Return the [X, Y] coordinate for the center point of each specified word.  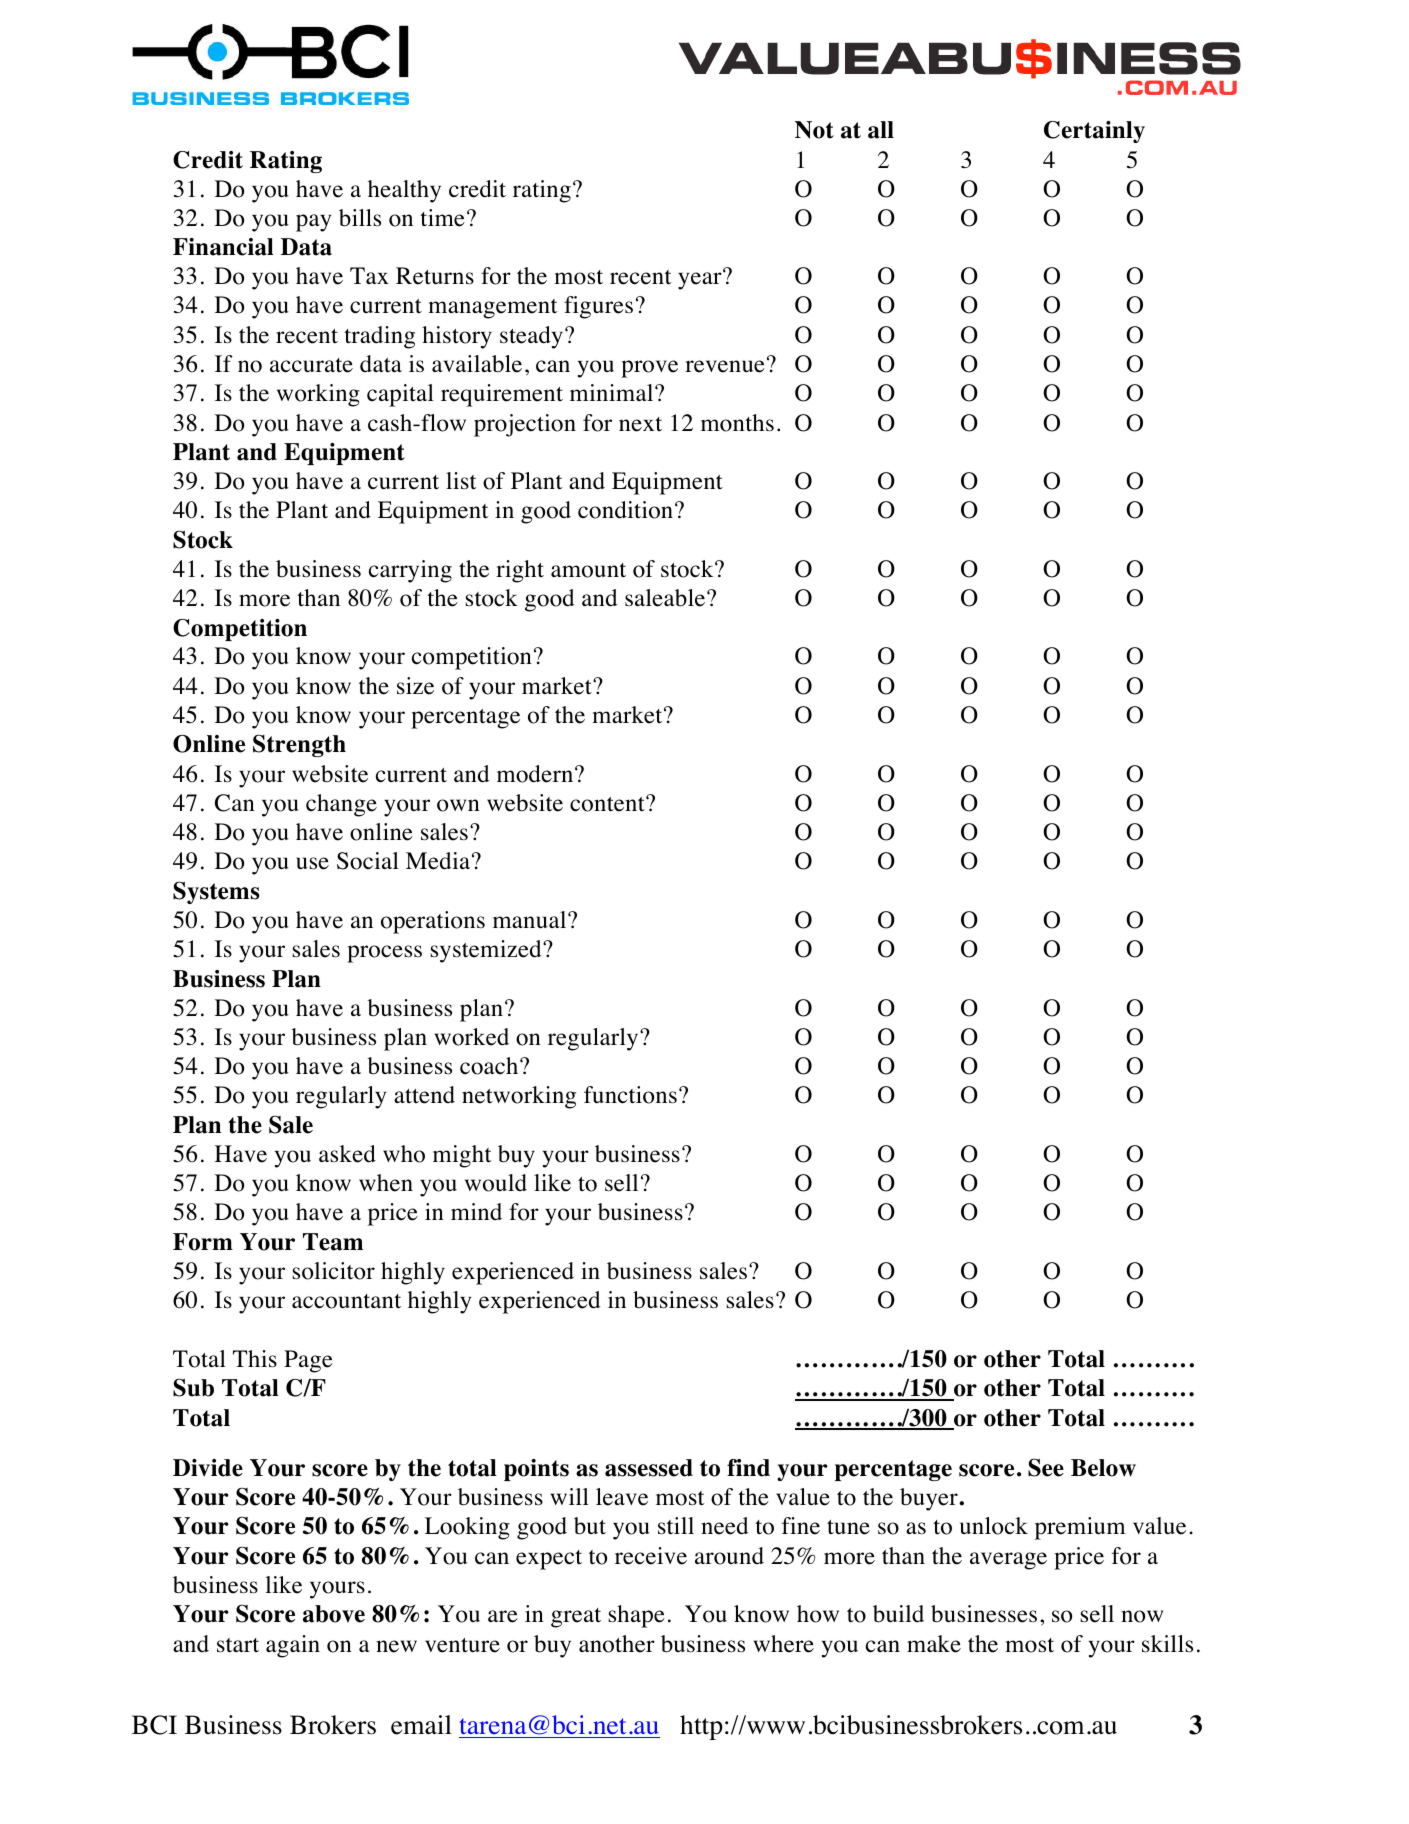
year [701, 280]
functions [630, 1095]
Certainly [1094, 132]
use [312, 863]
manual [531, 920]
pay [313, 223]
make [934, 1644]
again [293, 1646]
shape [636, 1616]
